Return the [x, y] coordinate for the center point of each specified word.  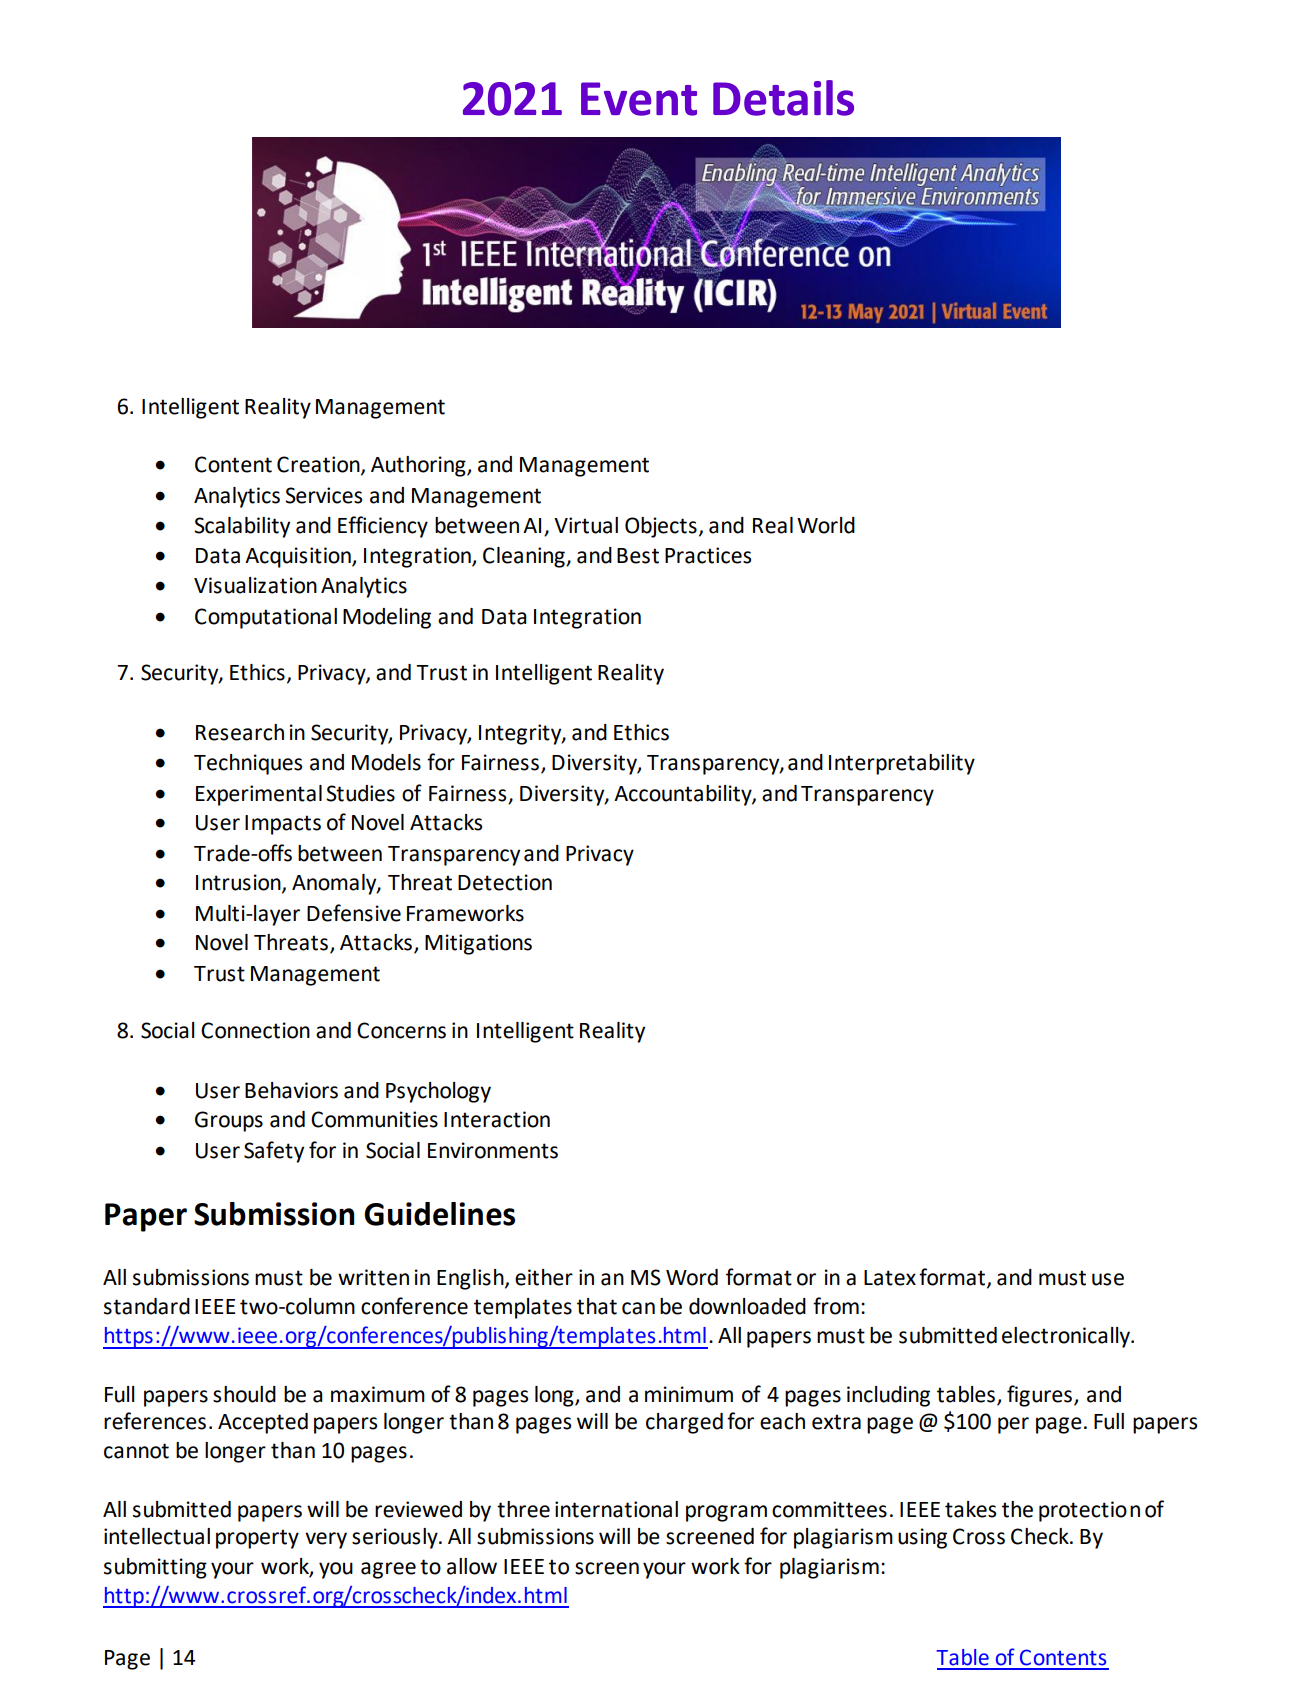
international [616, 1509]
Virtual [586, 525]
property [257, 1539]
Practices [708, 555]
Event [639, 99]
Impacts [283, 825]
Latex [890, 1278]
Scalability [242, 527]
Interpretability [902, 764]
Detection [505, 882]
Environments [493, 1150]
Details [783, 98]
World [826, 525]
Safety [274, 1152]
